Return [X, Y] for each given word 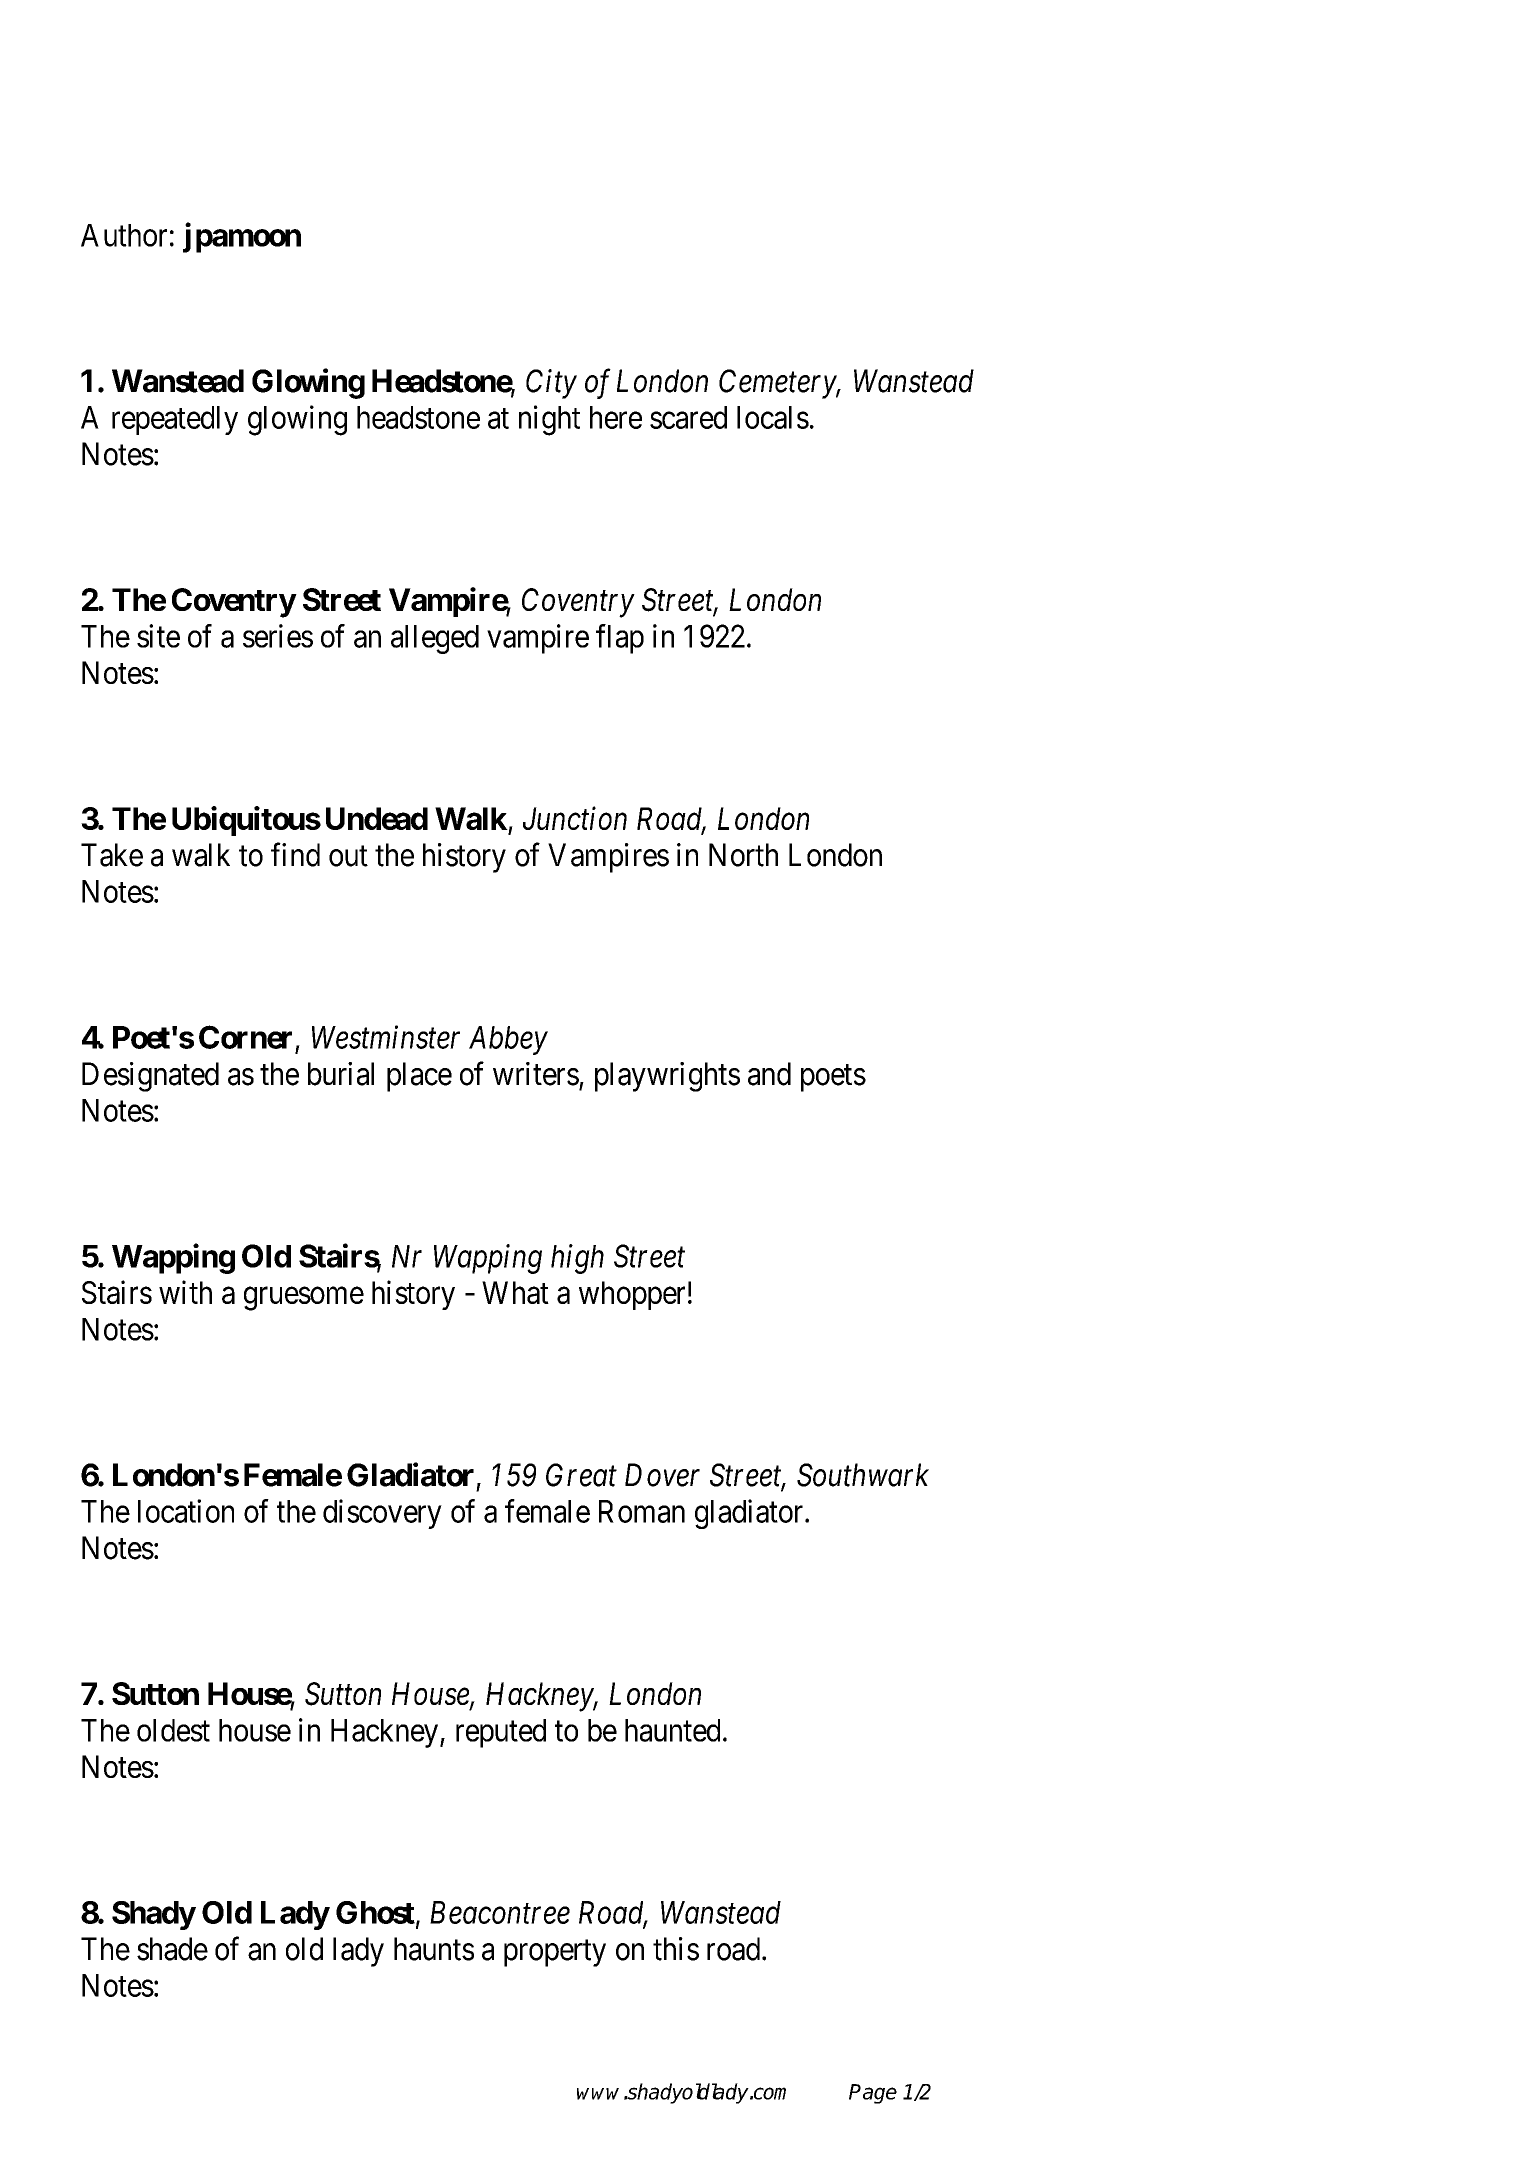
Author [124, 235]
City [551, 384]
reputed [501, 1733]
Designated [150, 1077]
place [419, 1077]
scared [688, 417]
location [186, 1511]
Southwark [863, 1475]
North [743, 855]
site [158, 636]
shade [172, 1949]
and [769, 1074]
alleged [435, 639]
